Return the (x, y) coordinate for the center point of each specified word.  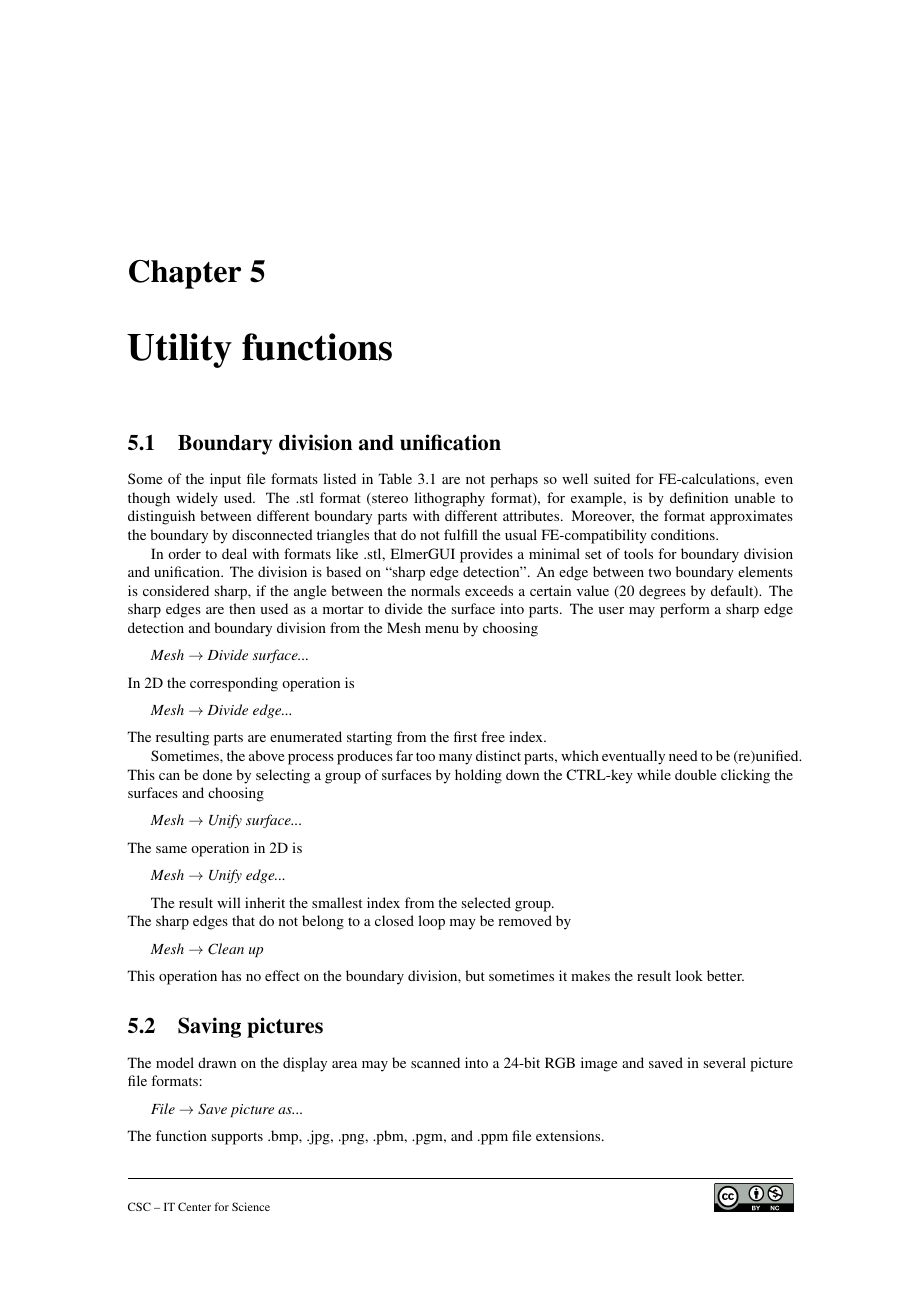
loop (431, 922)
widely (197, 499)
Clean (226, 949)
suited (612, 478)
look (689, 975)
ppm (493, 1139)
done (217, 774)
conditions (684, 534)
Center (194, 1206)
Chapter (185, 274)
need (683, 755)
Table (395, 478)
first (465, 736)
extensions (569, 1135)
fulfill (461, 534)
